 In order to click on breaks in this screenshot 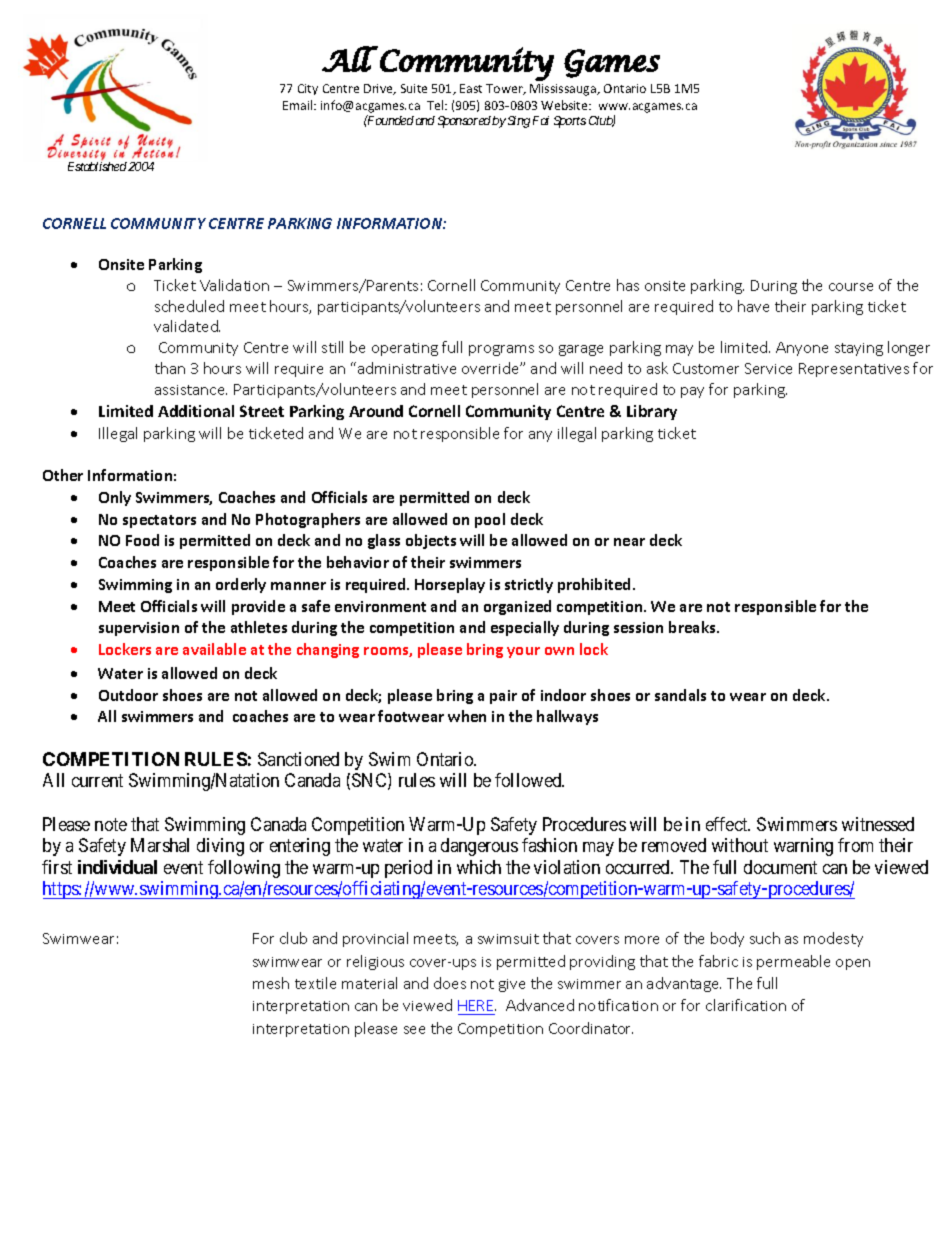, I will do `click(693, 627)`.
